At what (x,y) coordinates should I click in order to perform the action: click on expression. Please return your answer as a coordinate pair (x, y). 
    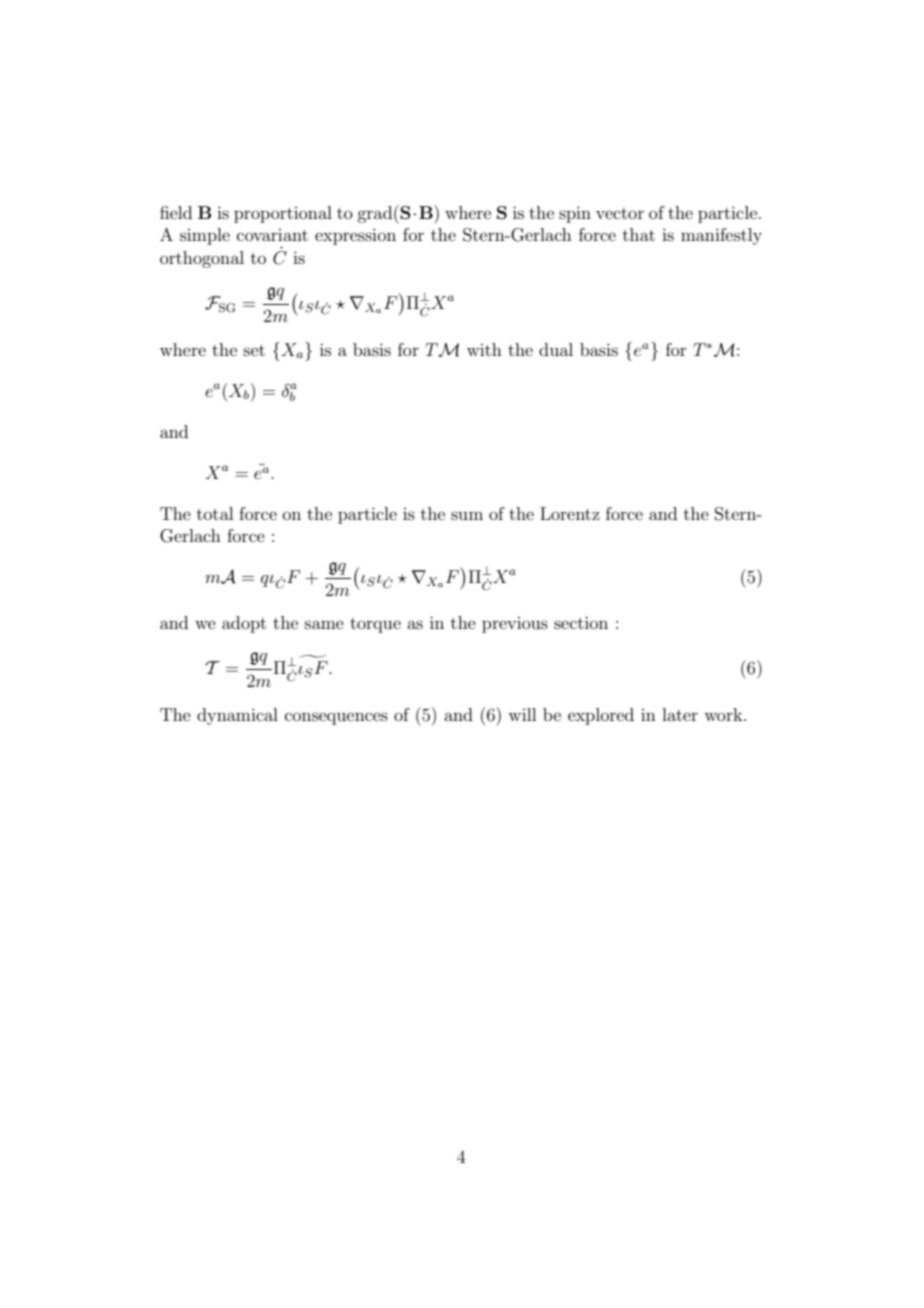
    Looking at the image, I should click on (355, 236).
